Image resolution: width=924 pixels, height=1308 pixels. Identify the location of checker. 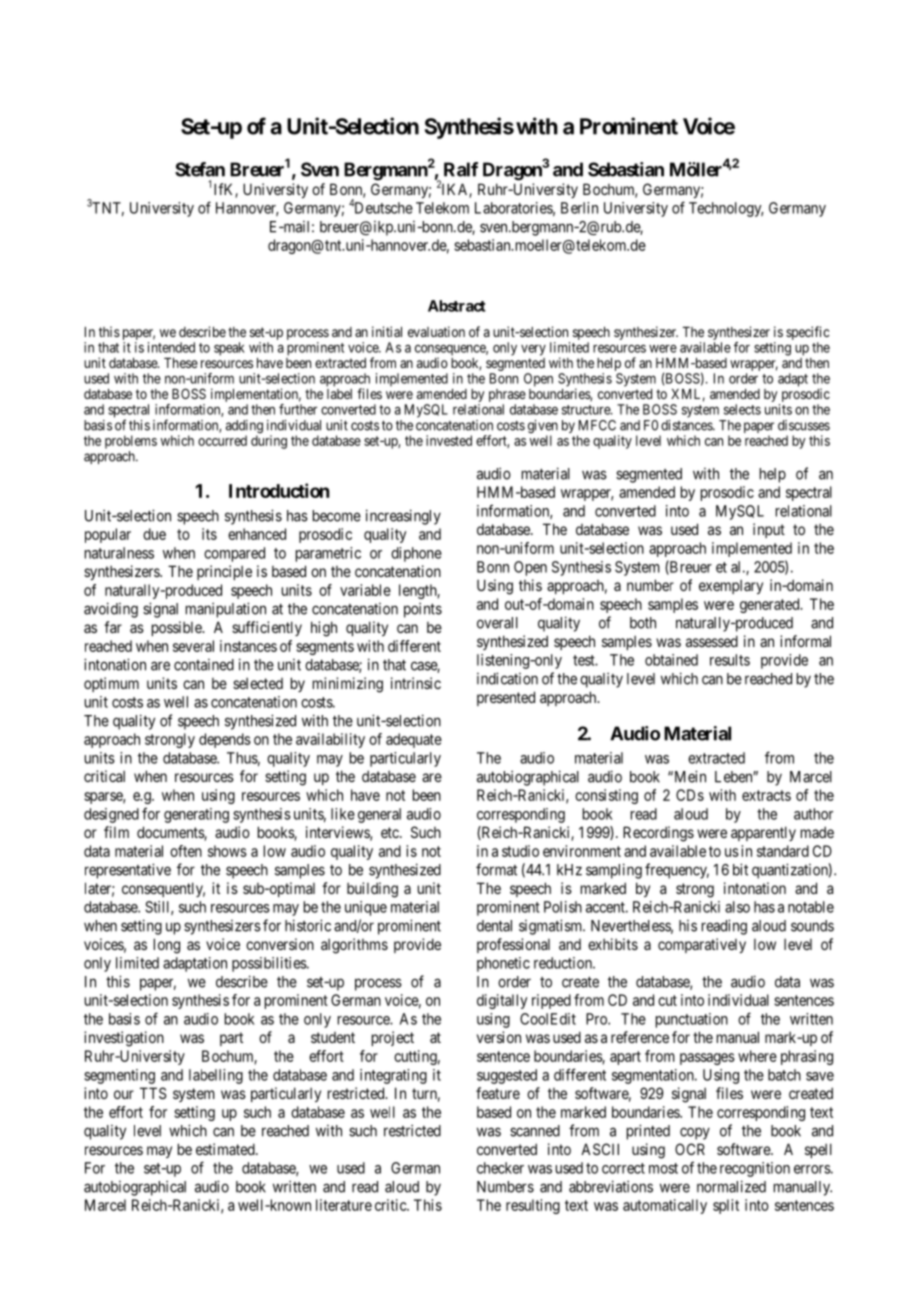
(500, 1168).
